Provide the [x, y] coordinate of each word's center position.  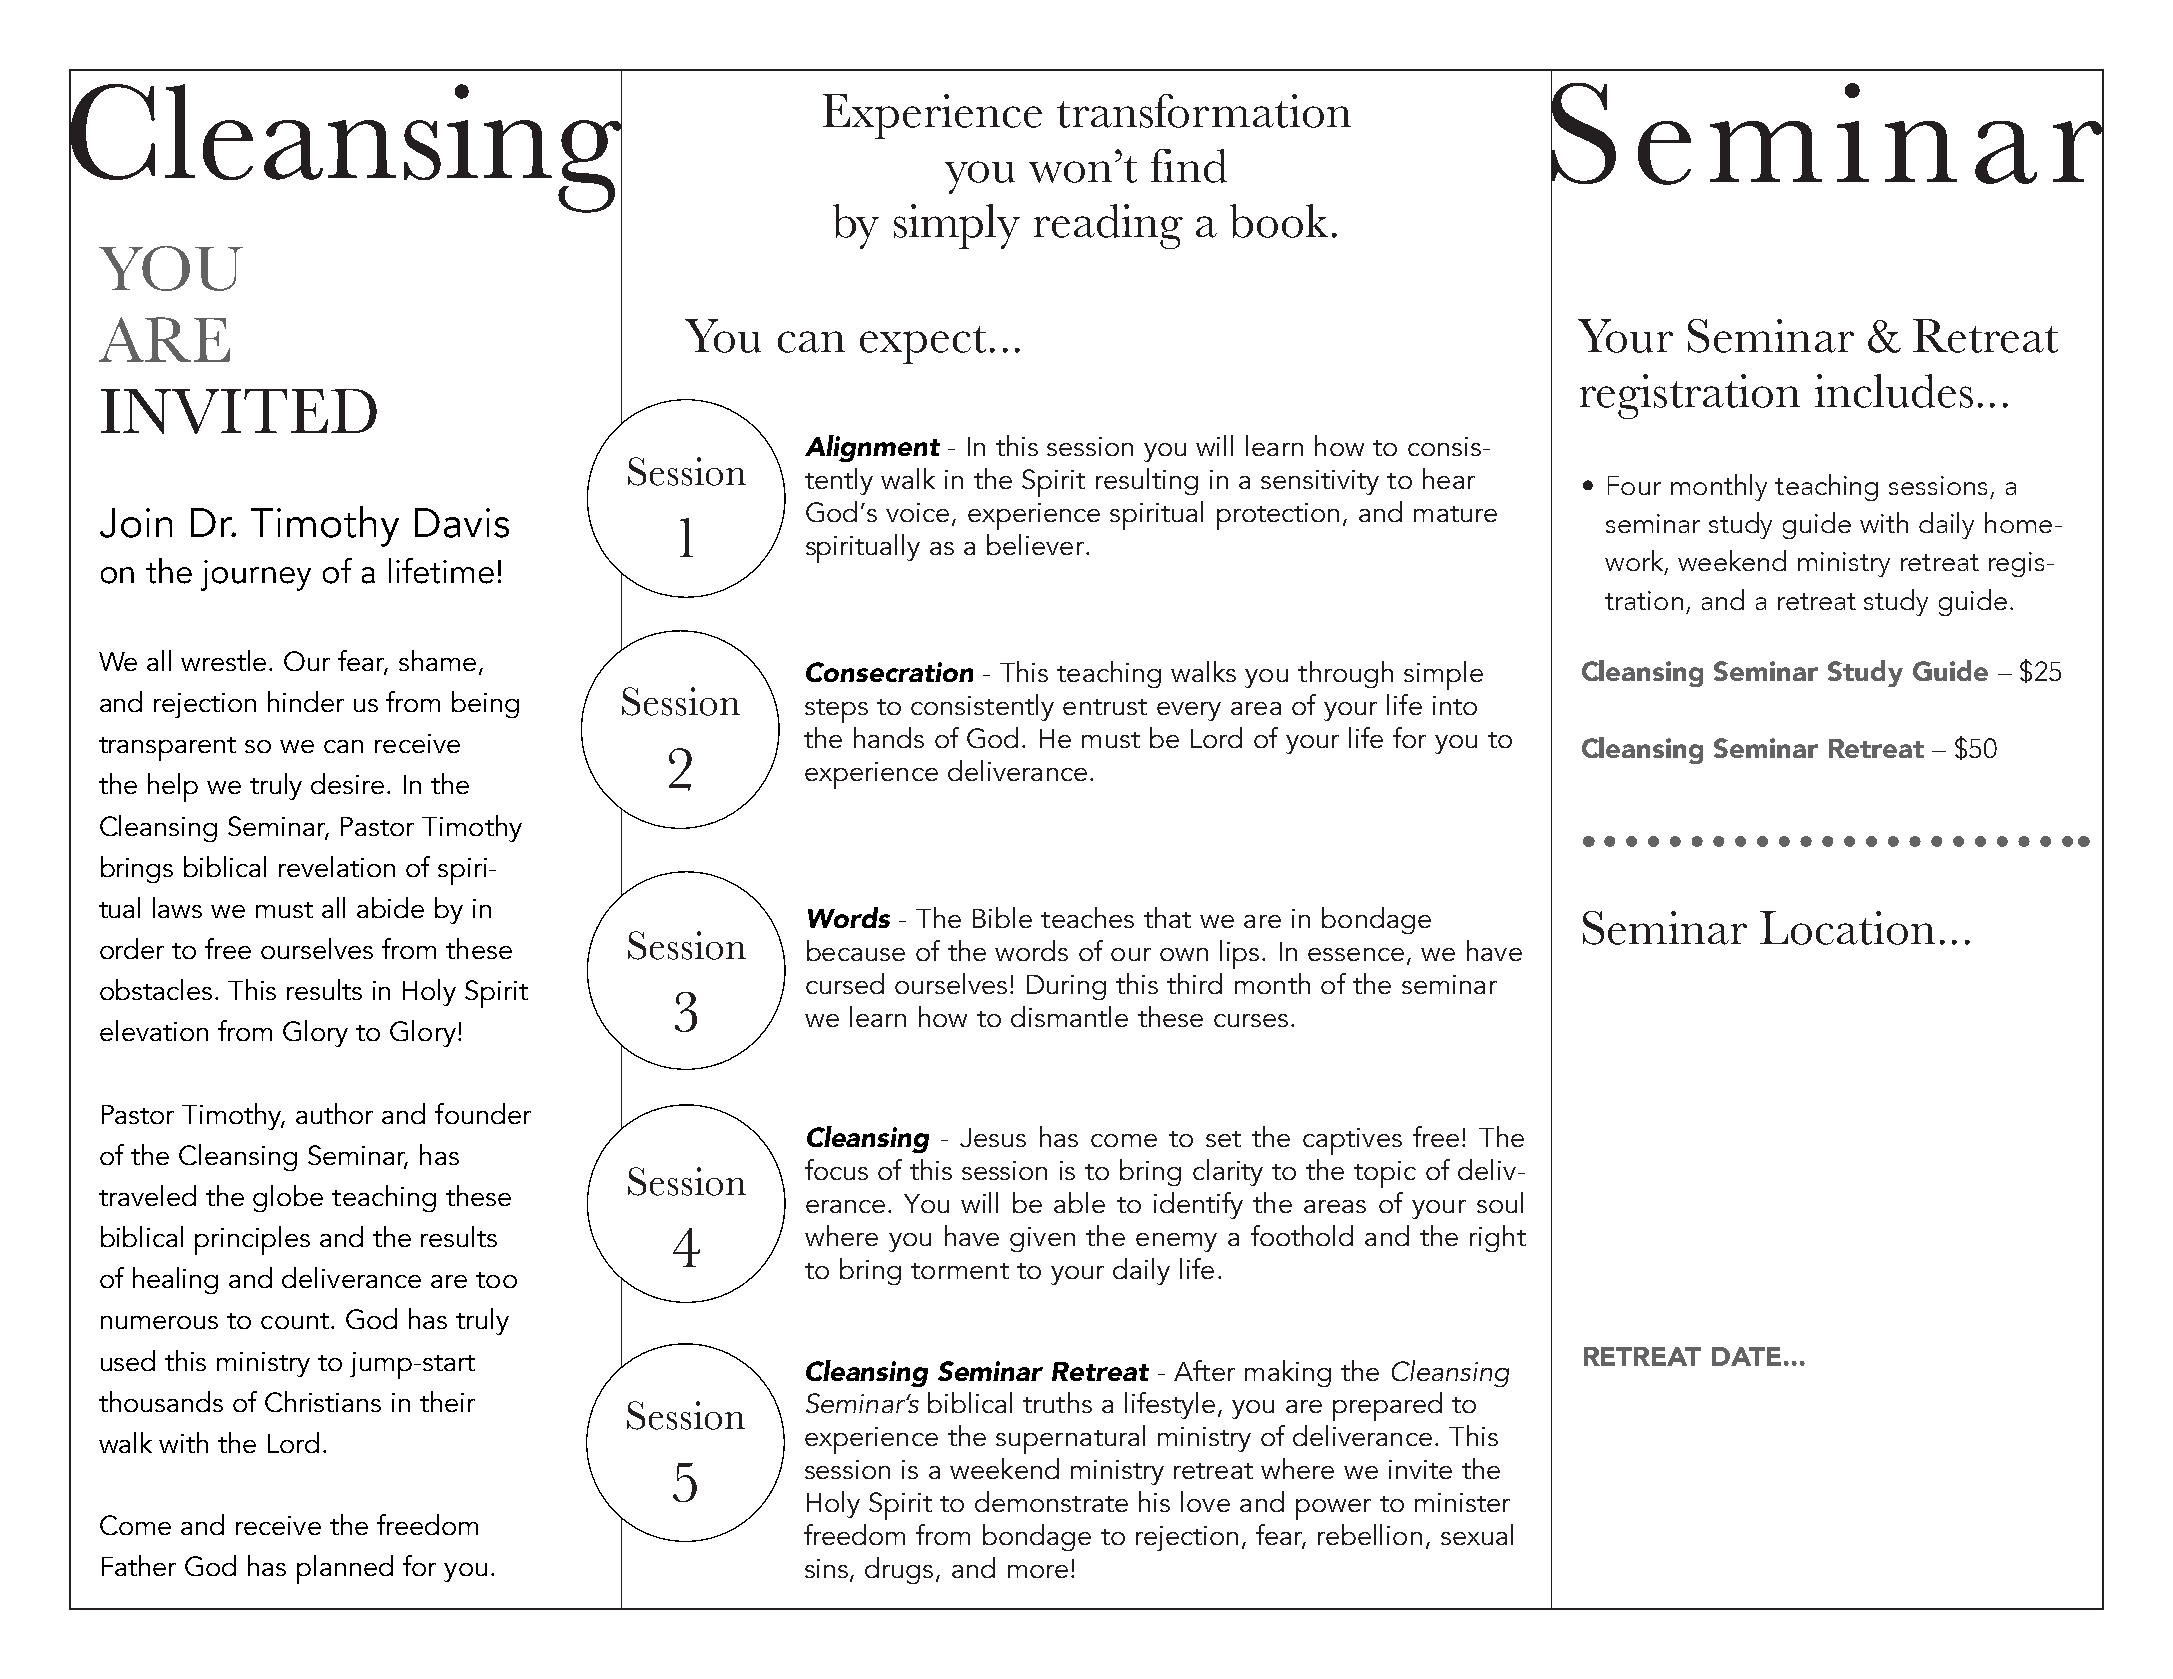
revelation [337, 866]
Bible [1002, 917]
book [1279, 221]
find [1189, 166]
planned [345, 1569]
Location [1847, 928]
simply [957, 226]
